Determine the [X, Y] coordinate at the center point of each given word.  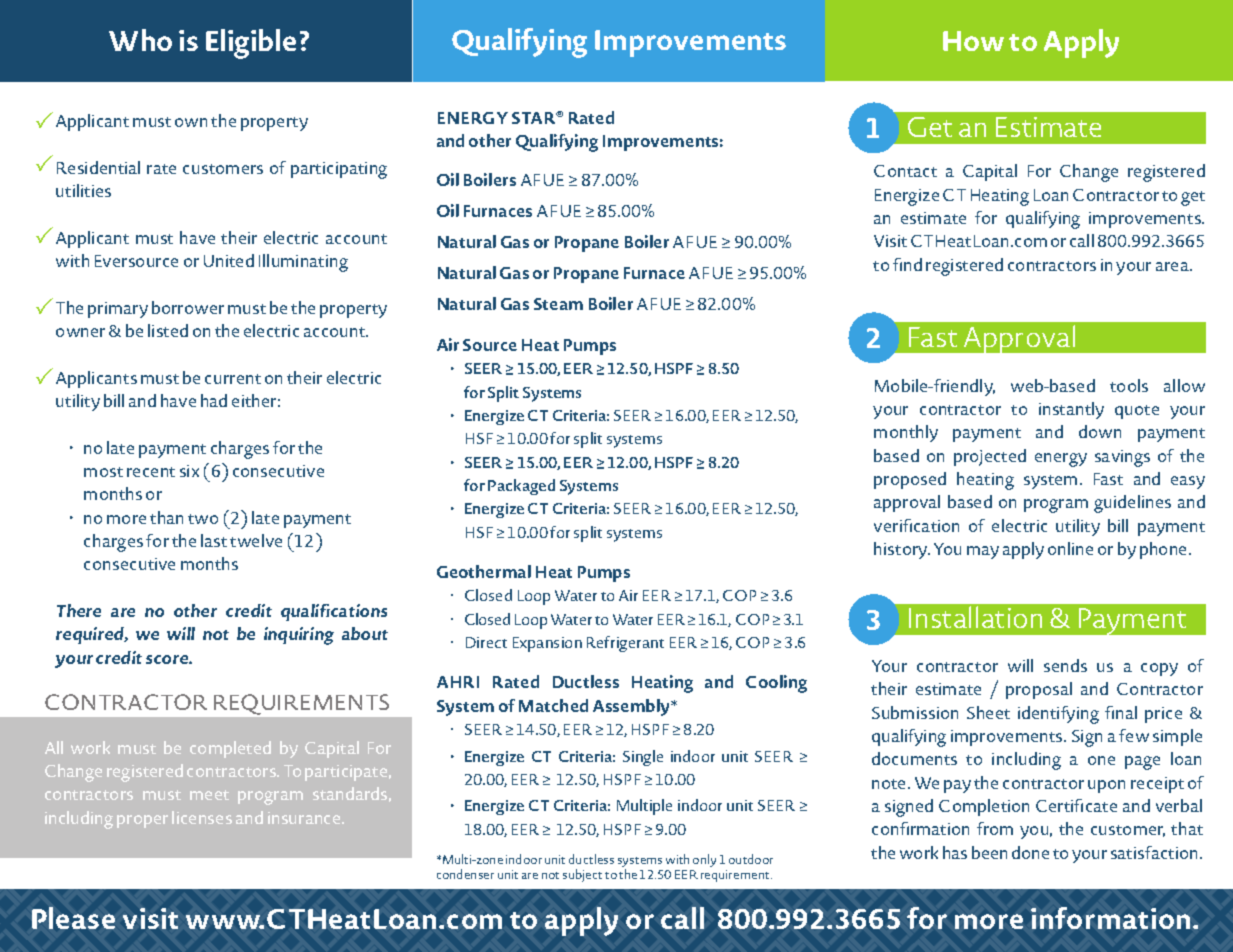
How [973, 41]
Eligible [251, 44]
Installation [975, 617]
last [214, 540]
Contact [905, 171]
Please [73, 918]
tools [1129, 385]
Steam [558, 304]
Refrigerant [625, 644]
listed [168, 330]
